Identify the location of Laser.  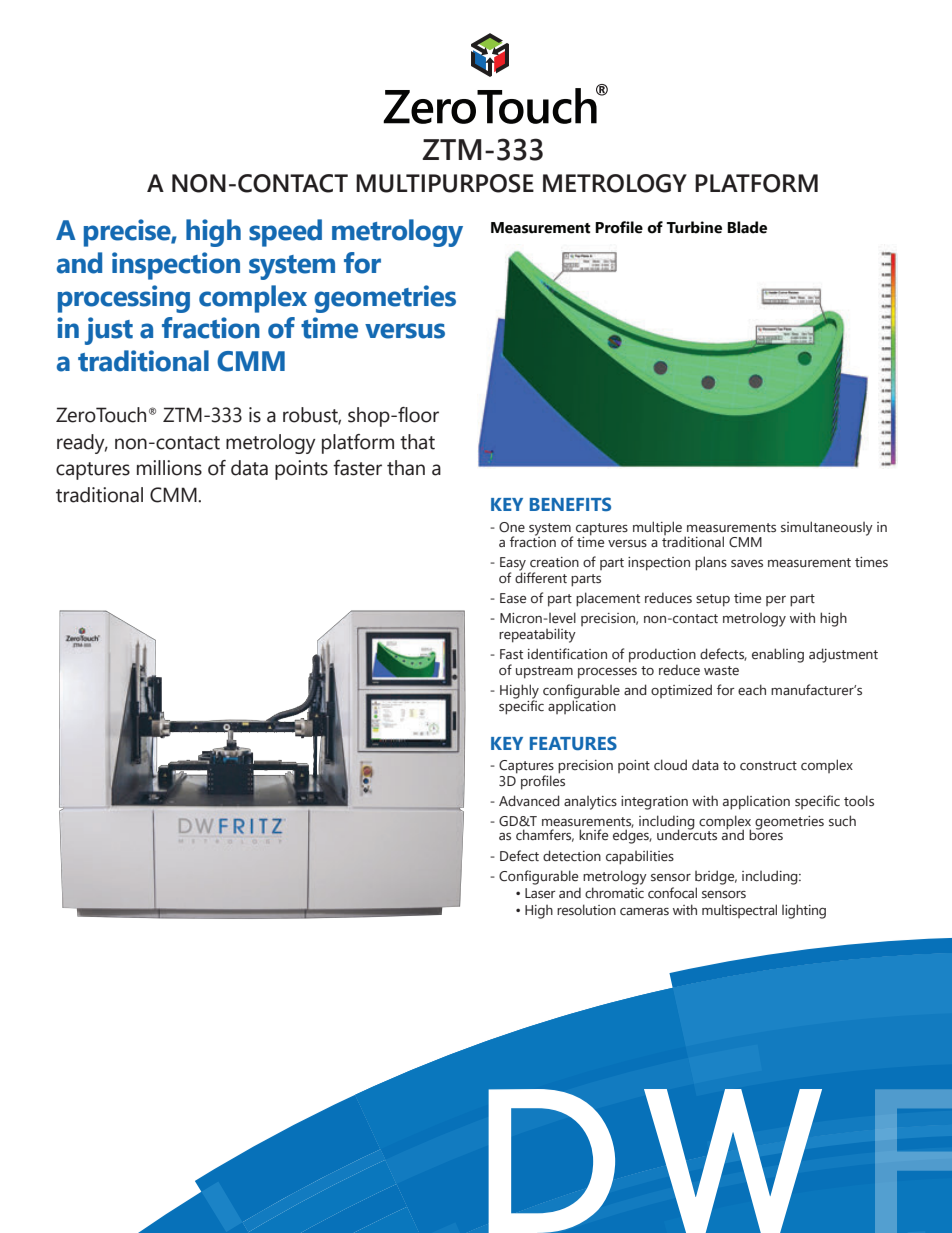
(540, 893).
